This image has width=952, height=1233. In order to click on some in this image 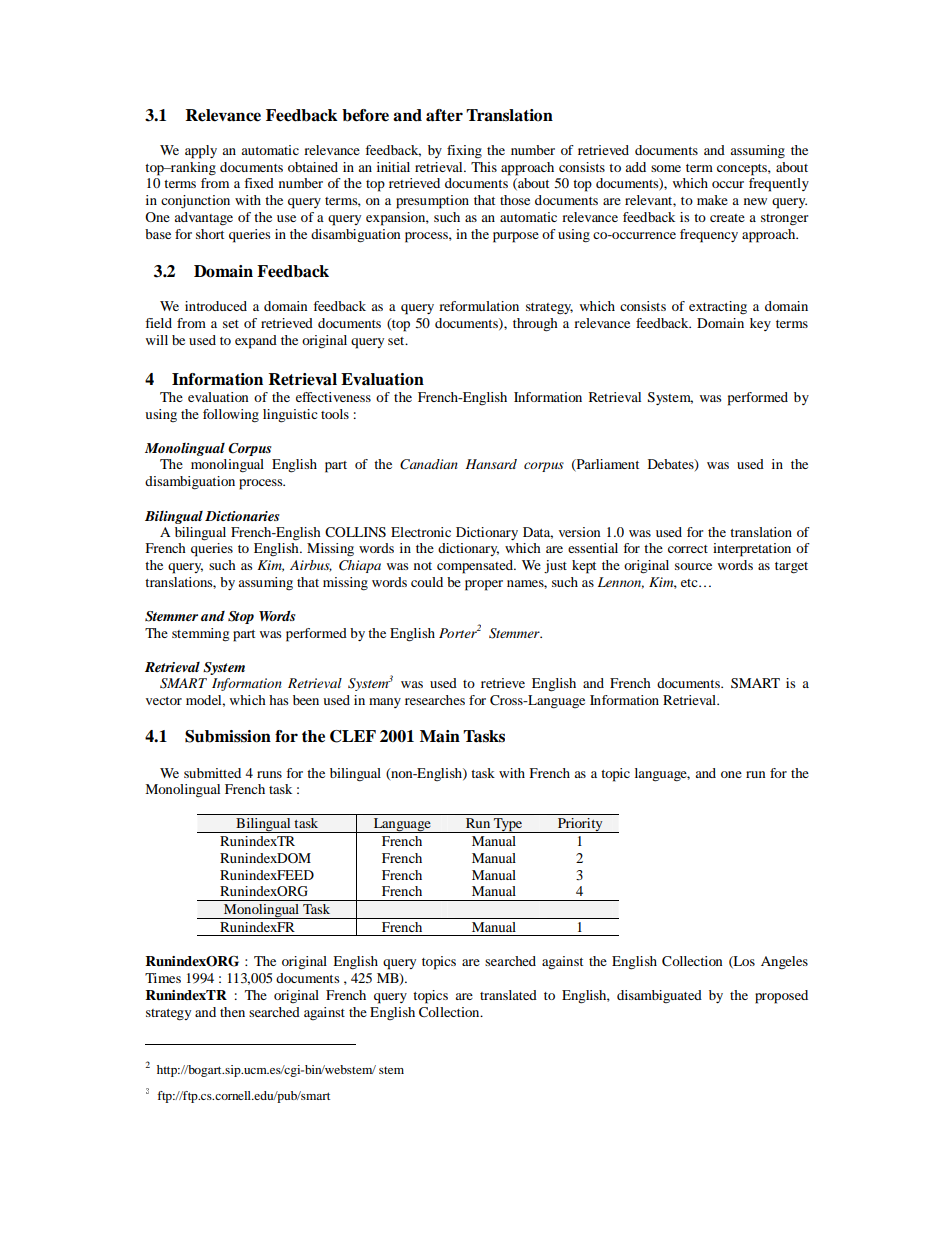, I will do `click(666, 168)`.
